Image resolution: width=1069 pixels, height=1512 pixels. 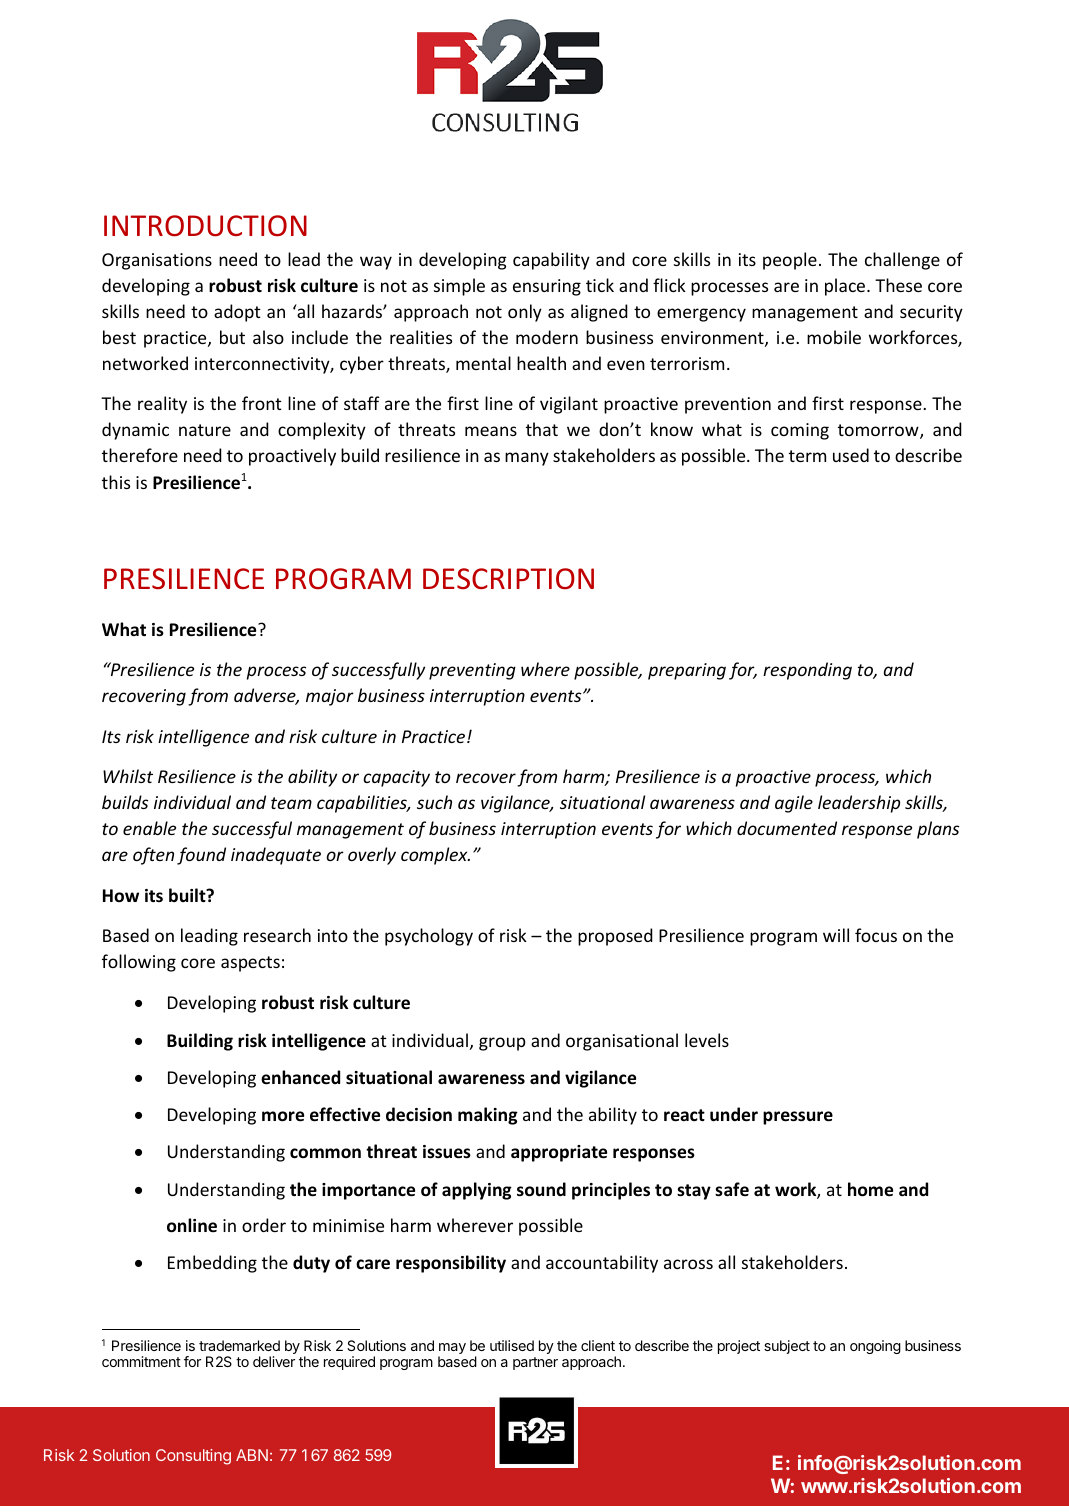 I want to click on such, so click(x=434, y=802).
